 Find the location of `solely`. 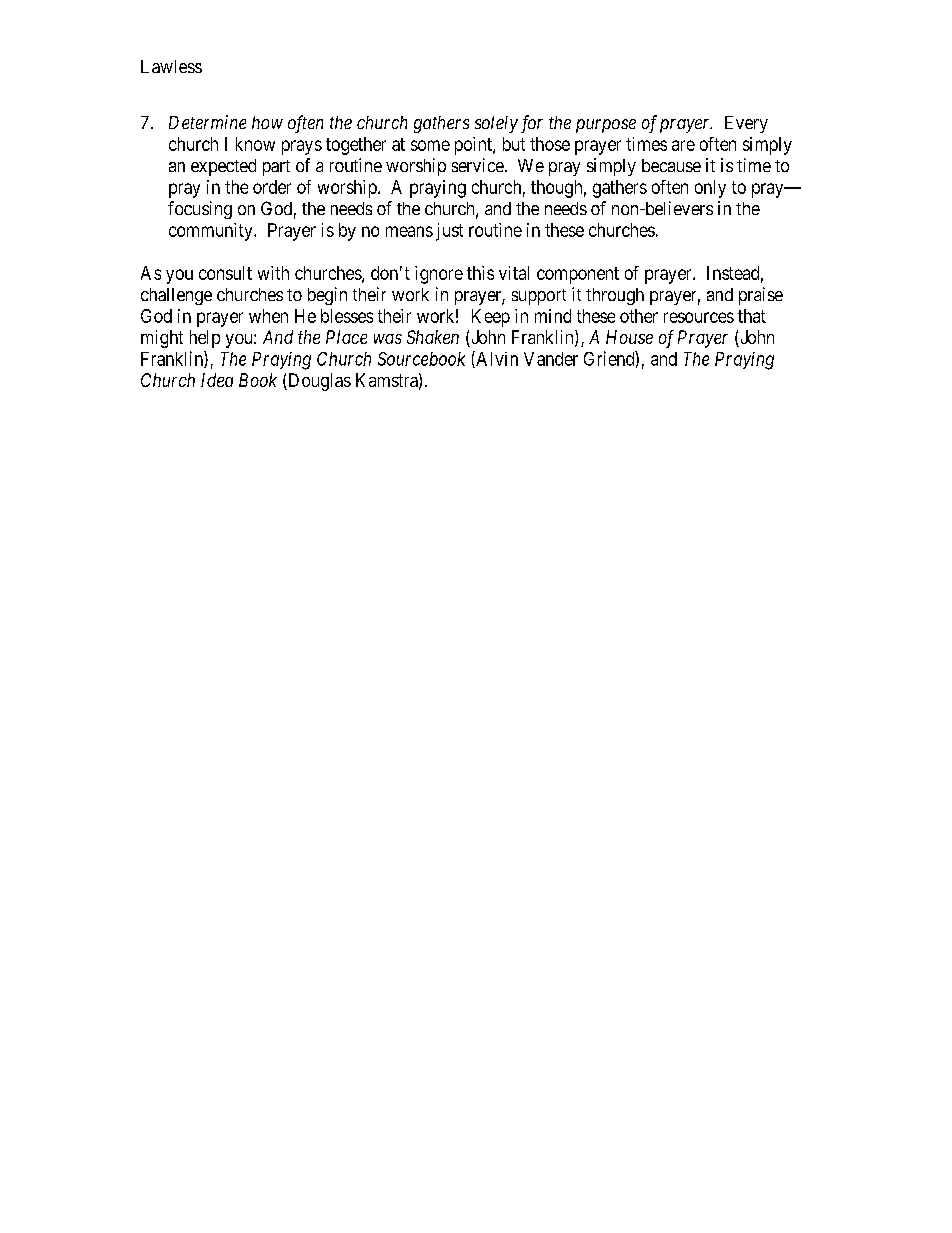

solely is located at coordinates (496, 124).
